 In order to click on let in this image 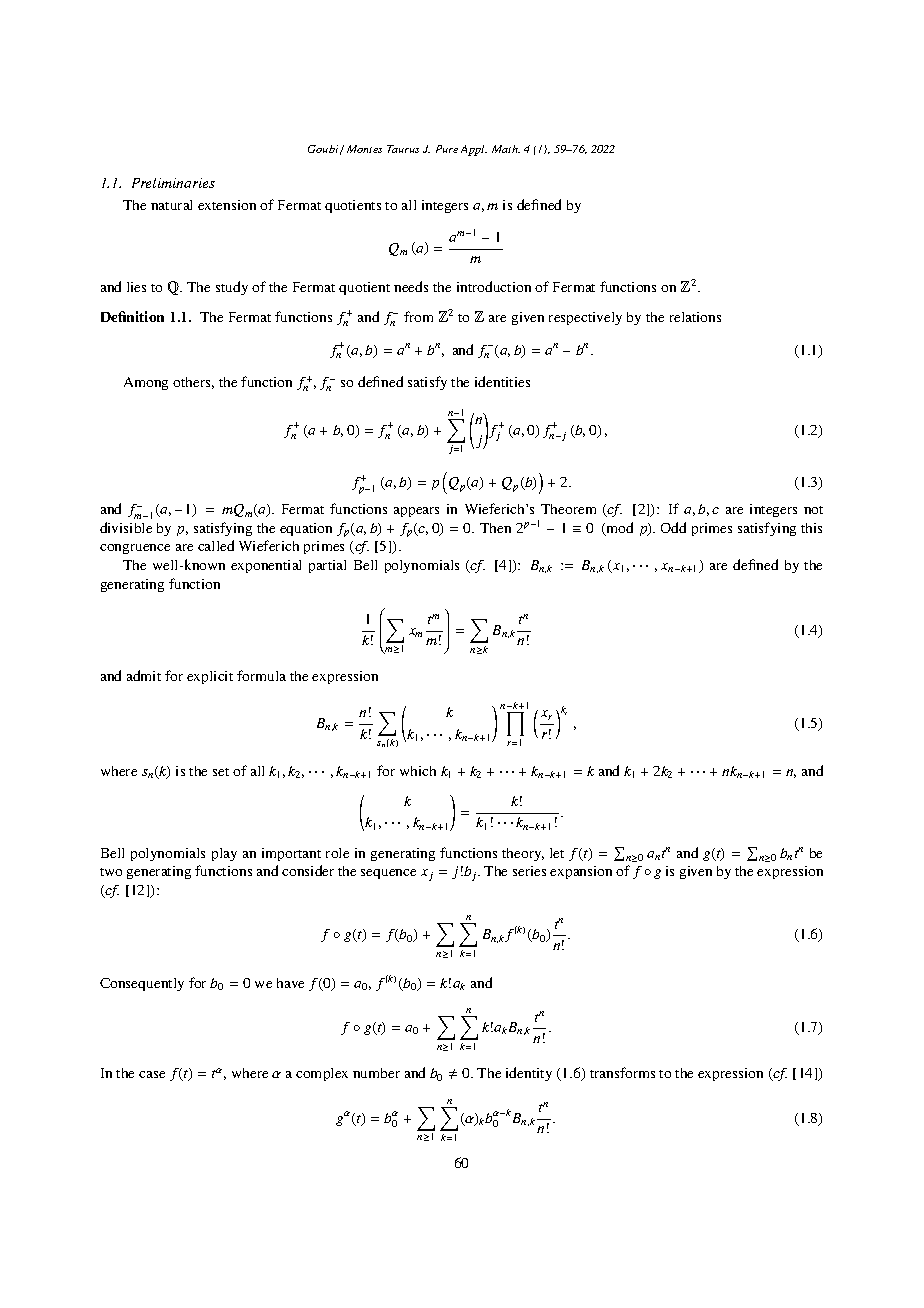, I will do `click(557, 853)`.
